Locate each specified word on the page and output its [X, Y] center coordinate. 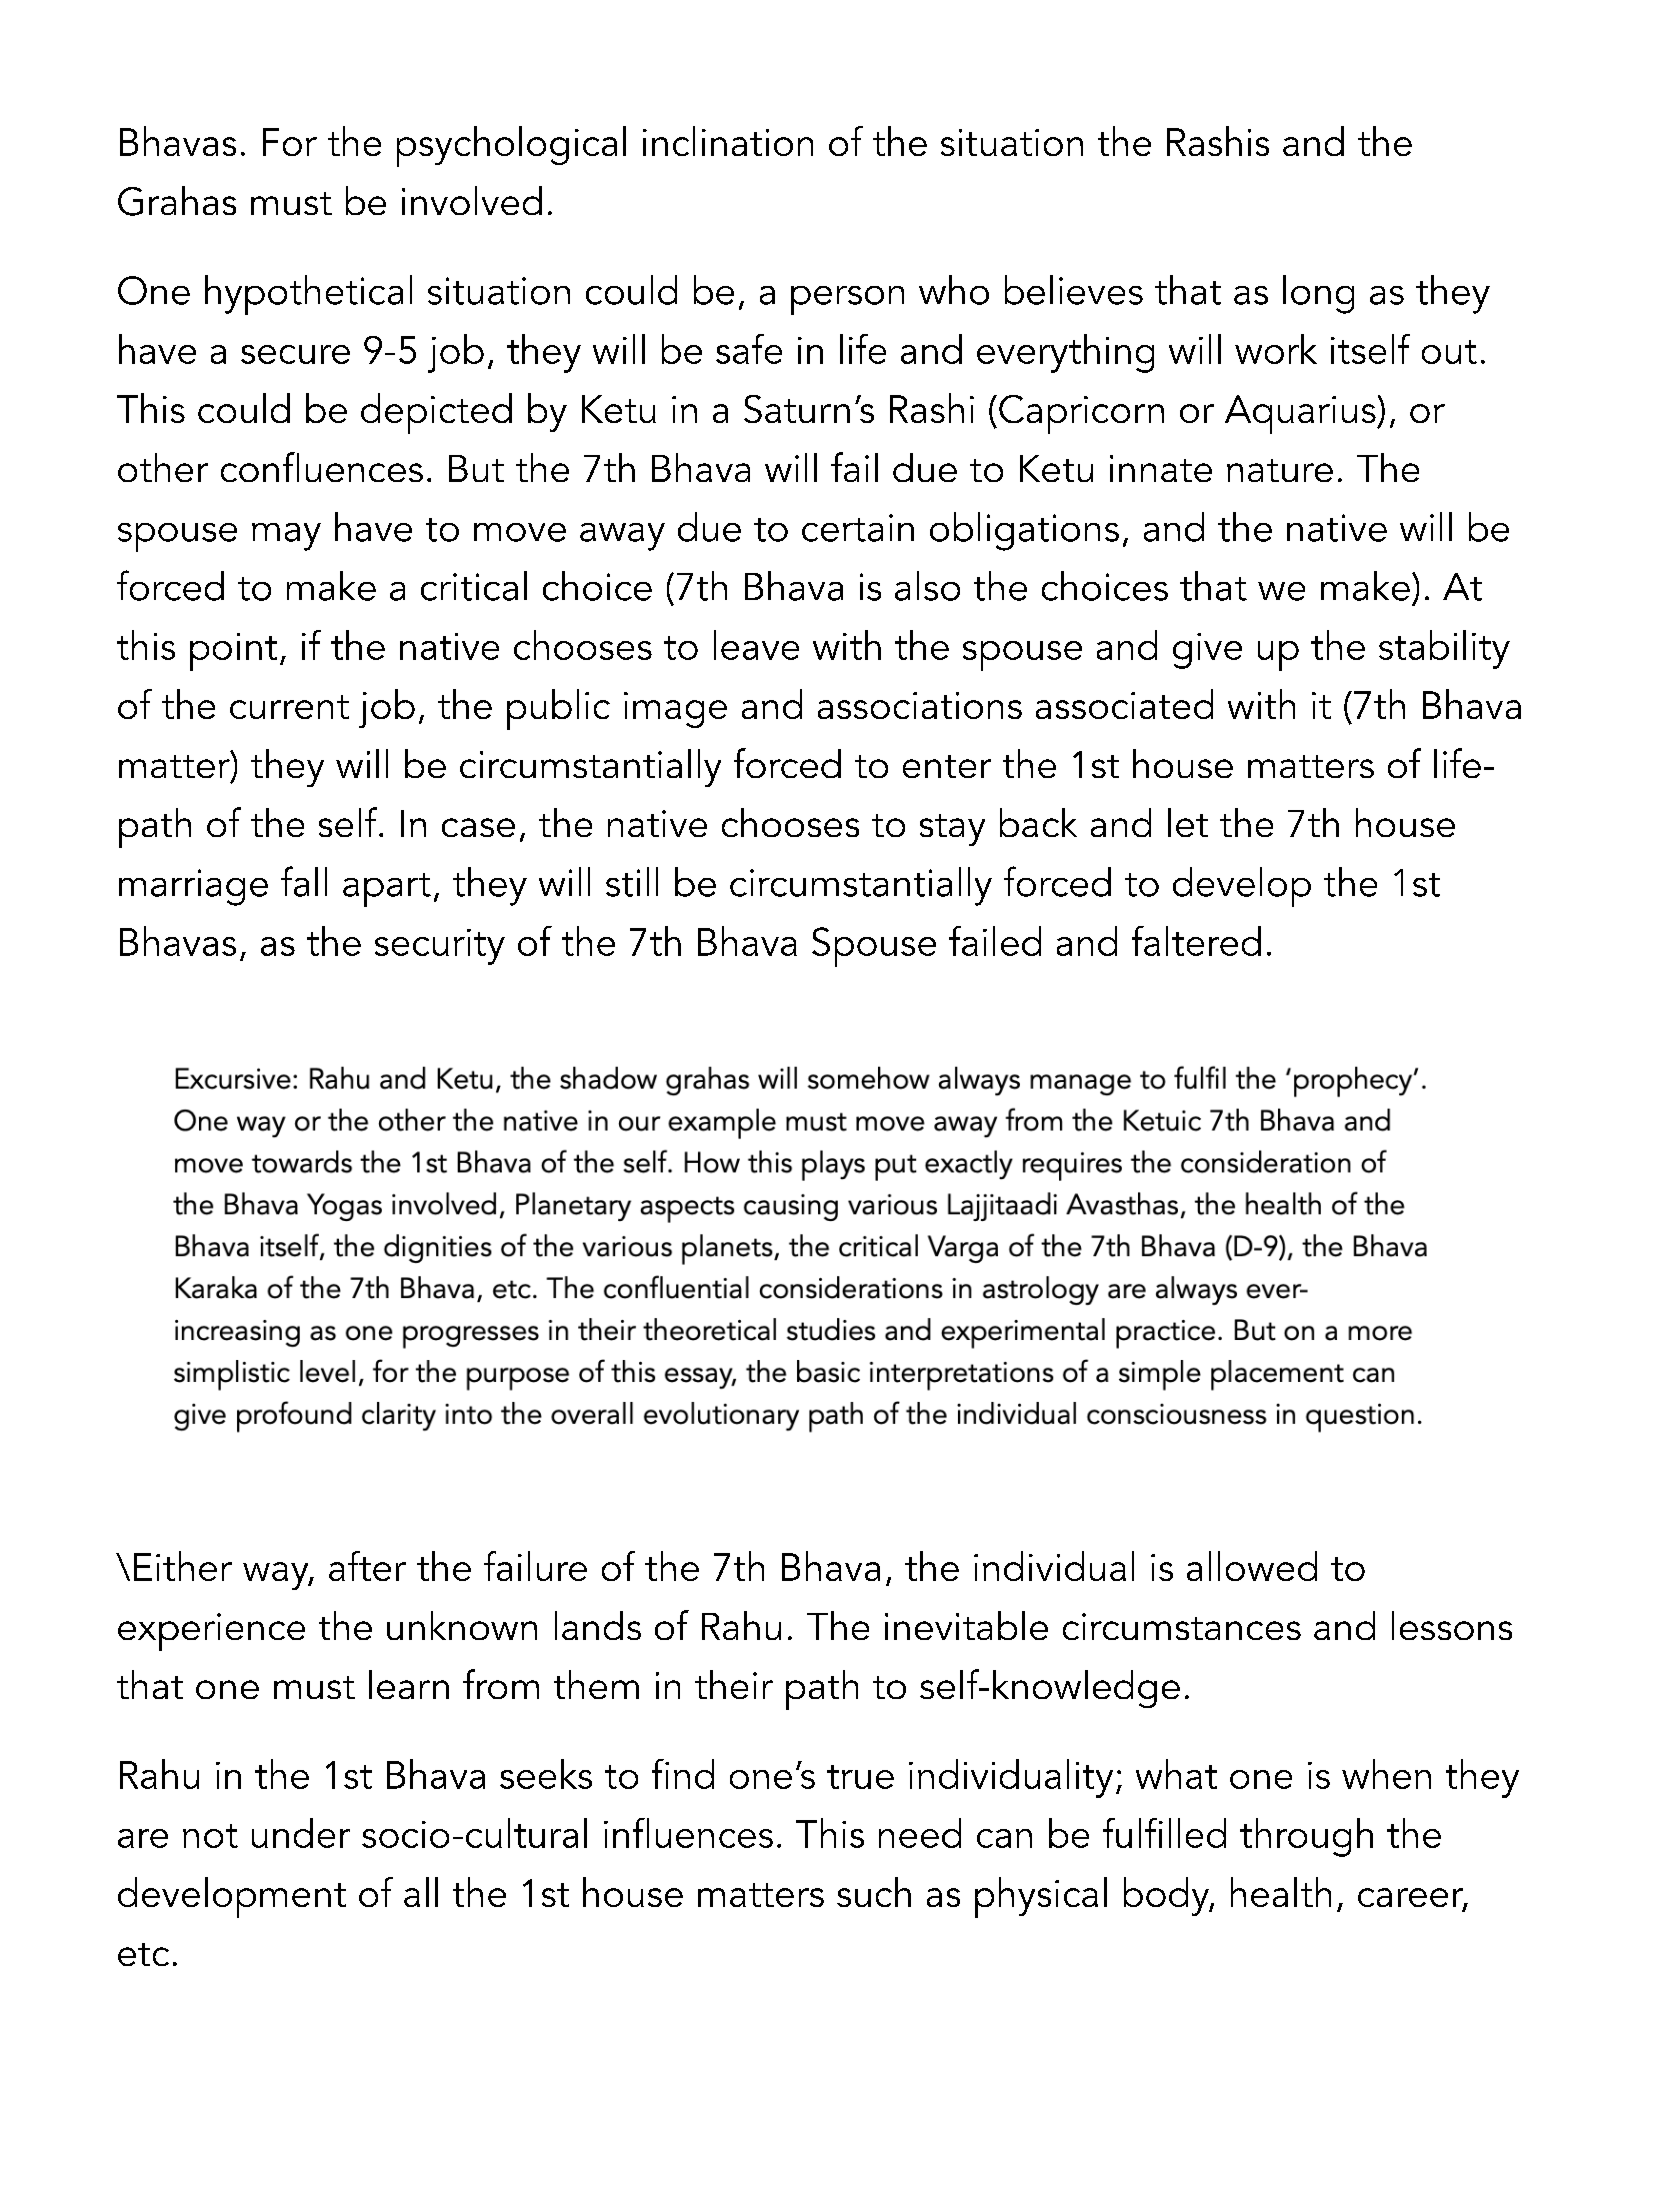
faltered [1196, 941]
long [1318, 294]
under [301, 1833]
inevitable [966, 1625]
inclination [728, 141]
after [367, 1566]
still [632, 882]
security [440, 947]
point [233, 652]
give [1207, 651]
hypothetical [308, 295]
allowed [1252, 1566]
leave [756, 645]
